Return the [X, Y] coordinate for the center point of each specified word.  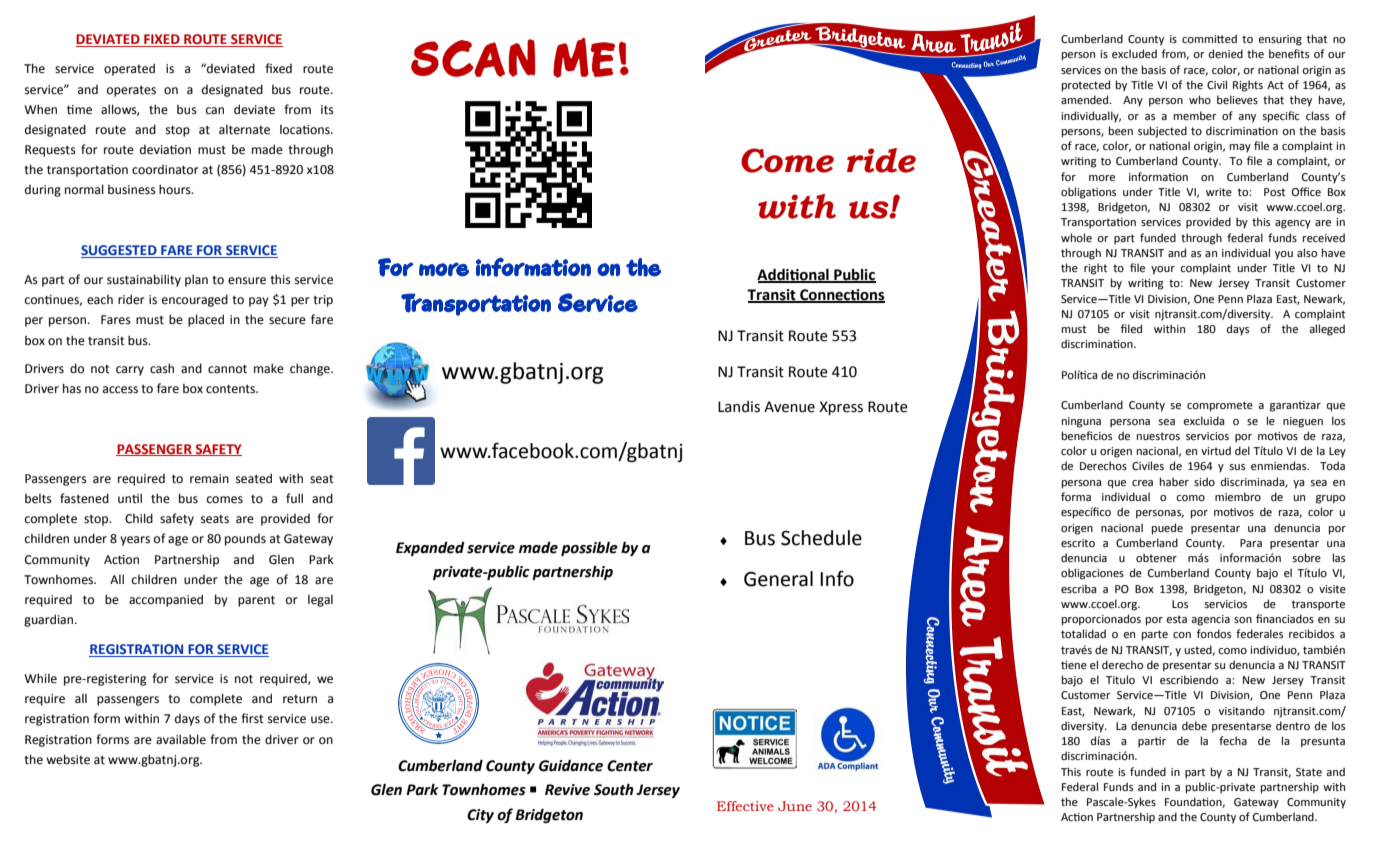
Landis [739, 407]
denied [1226, 54]
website [68, 759]
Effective [745, 806]
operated [129, 69]
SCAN [473, 58]
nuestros [1158, 436]
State [1309, 772]
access [120, 390]
